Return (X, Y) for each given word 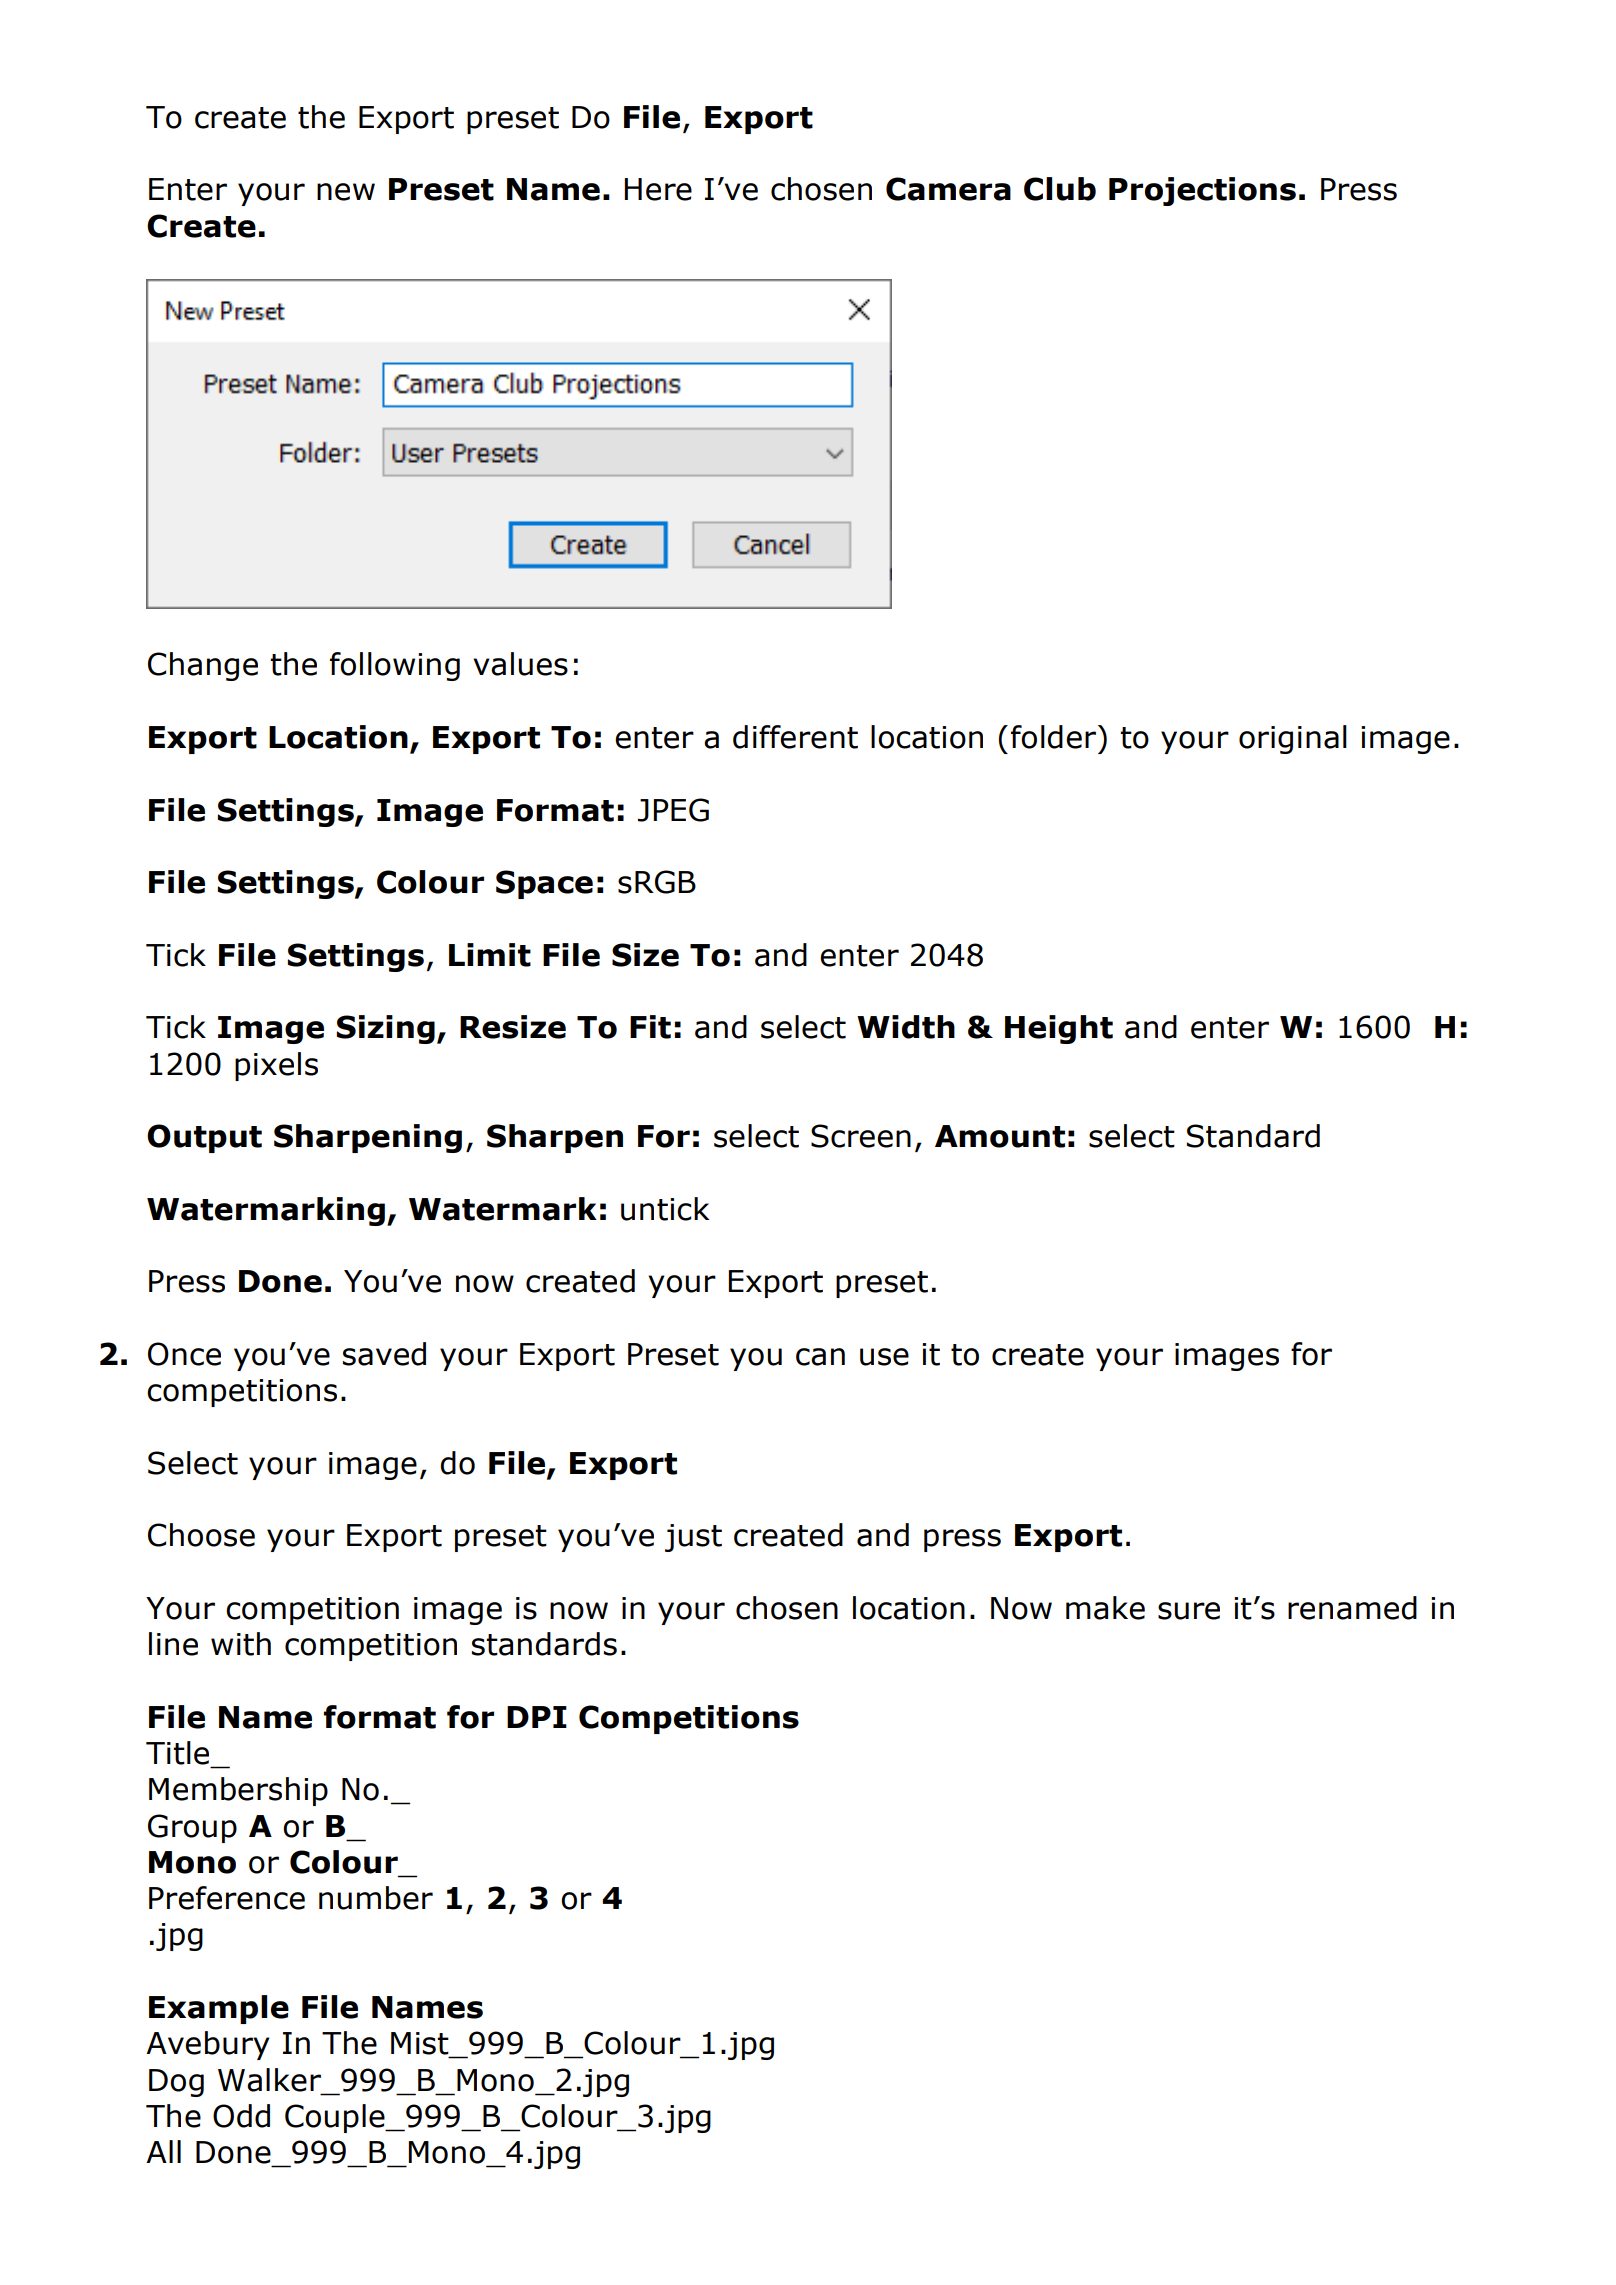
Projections (1202, 191)
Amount (1000, 1136)
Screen (861, 1136)
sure (1189, 1611)
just (693, 1538)
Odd (241, 2116)
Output (204, 1138)
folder (1055, 737)
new (346, 192)
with (241, 1644)
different (795, 737)
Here (658, 189)
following (395, 666)
